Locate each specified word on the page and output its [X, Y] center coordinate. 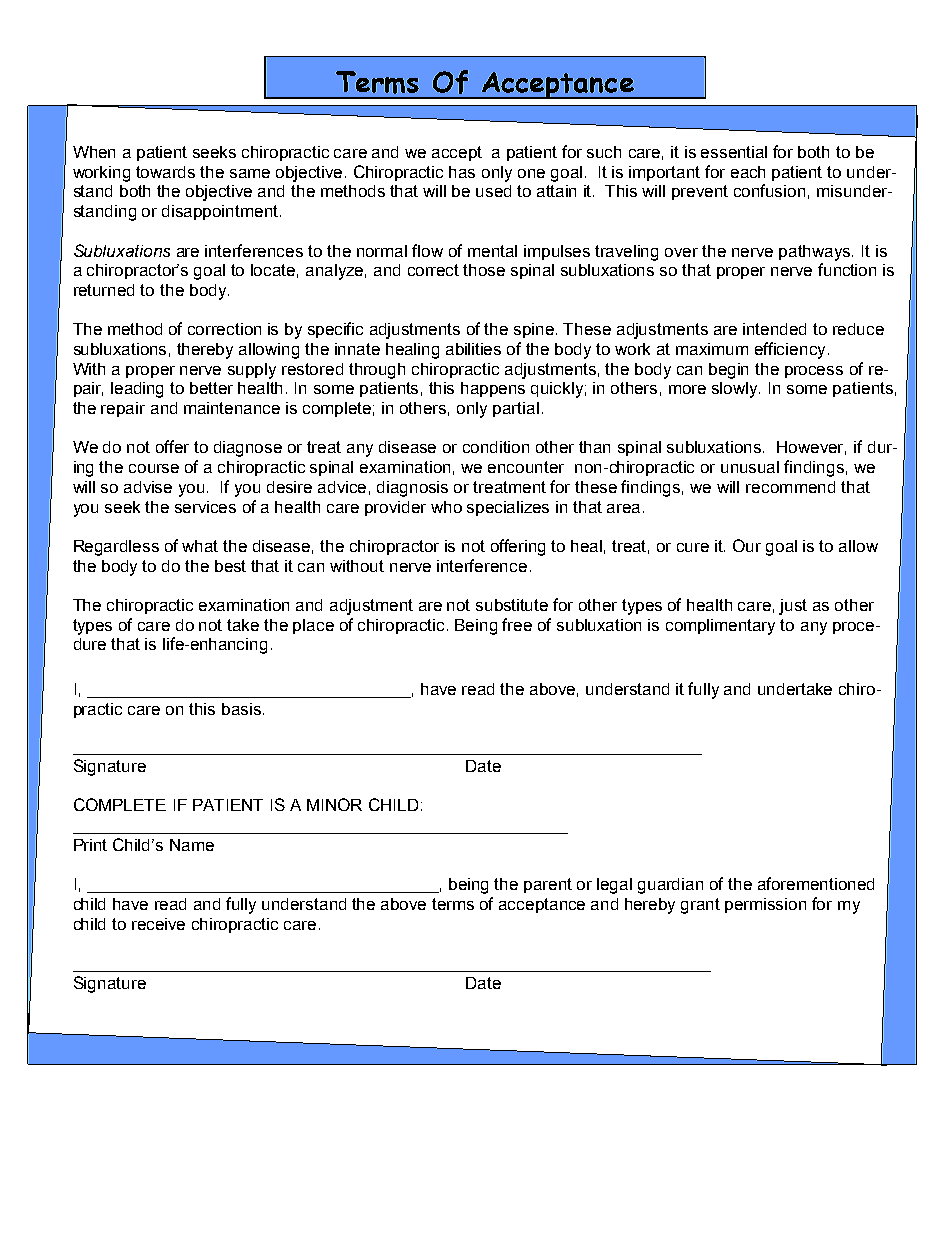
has [462, 172]
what [200, 546]
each [748, 172]
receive [158, 924]
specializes [508, 508]
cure [693, 547]
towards [165, 172]
